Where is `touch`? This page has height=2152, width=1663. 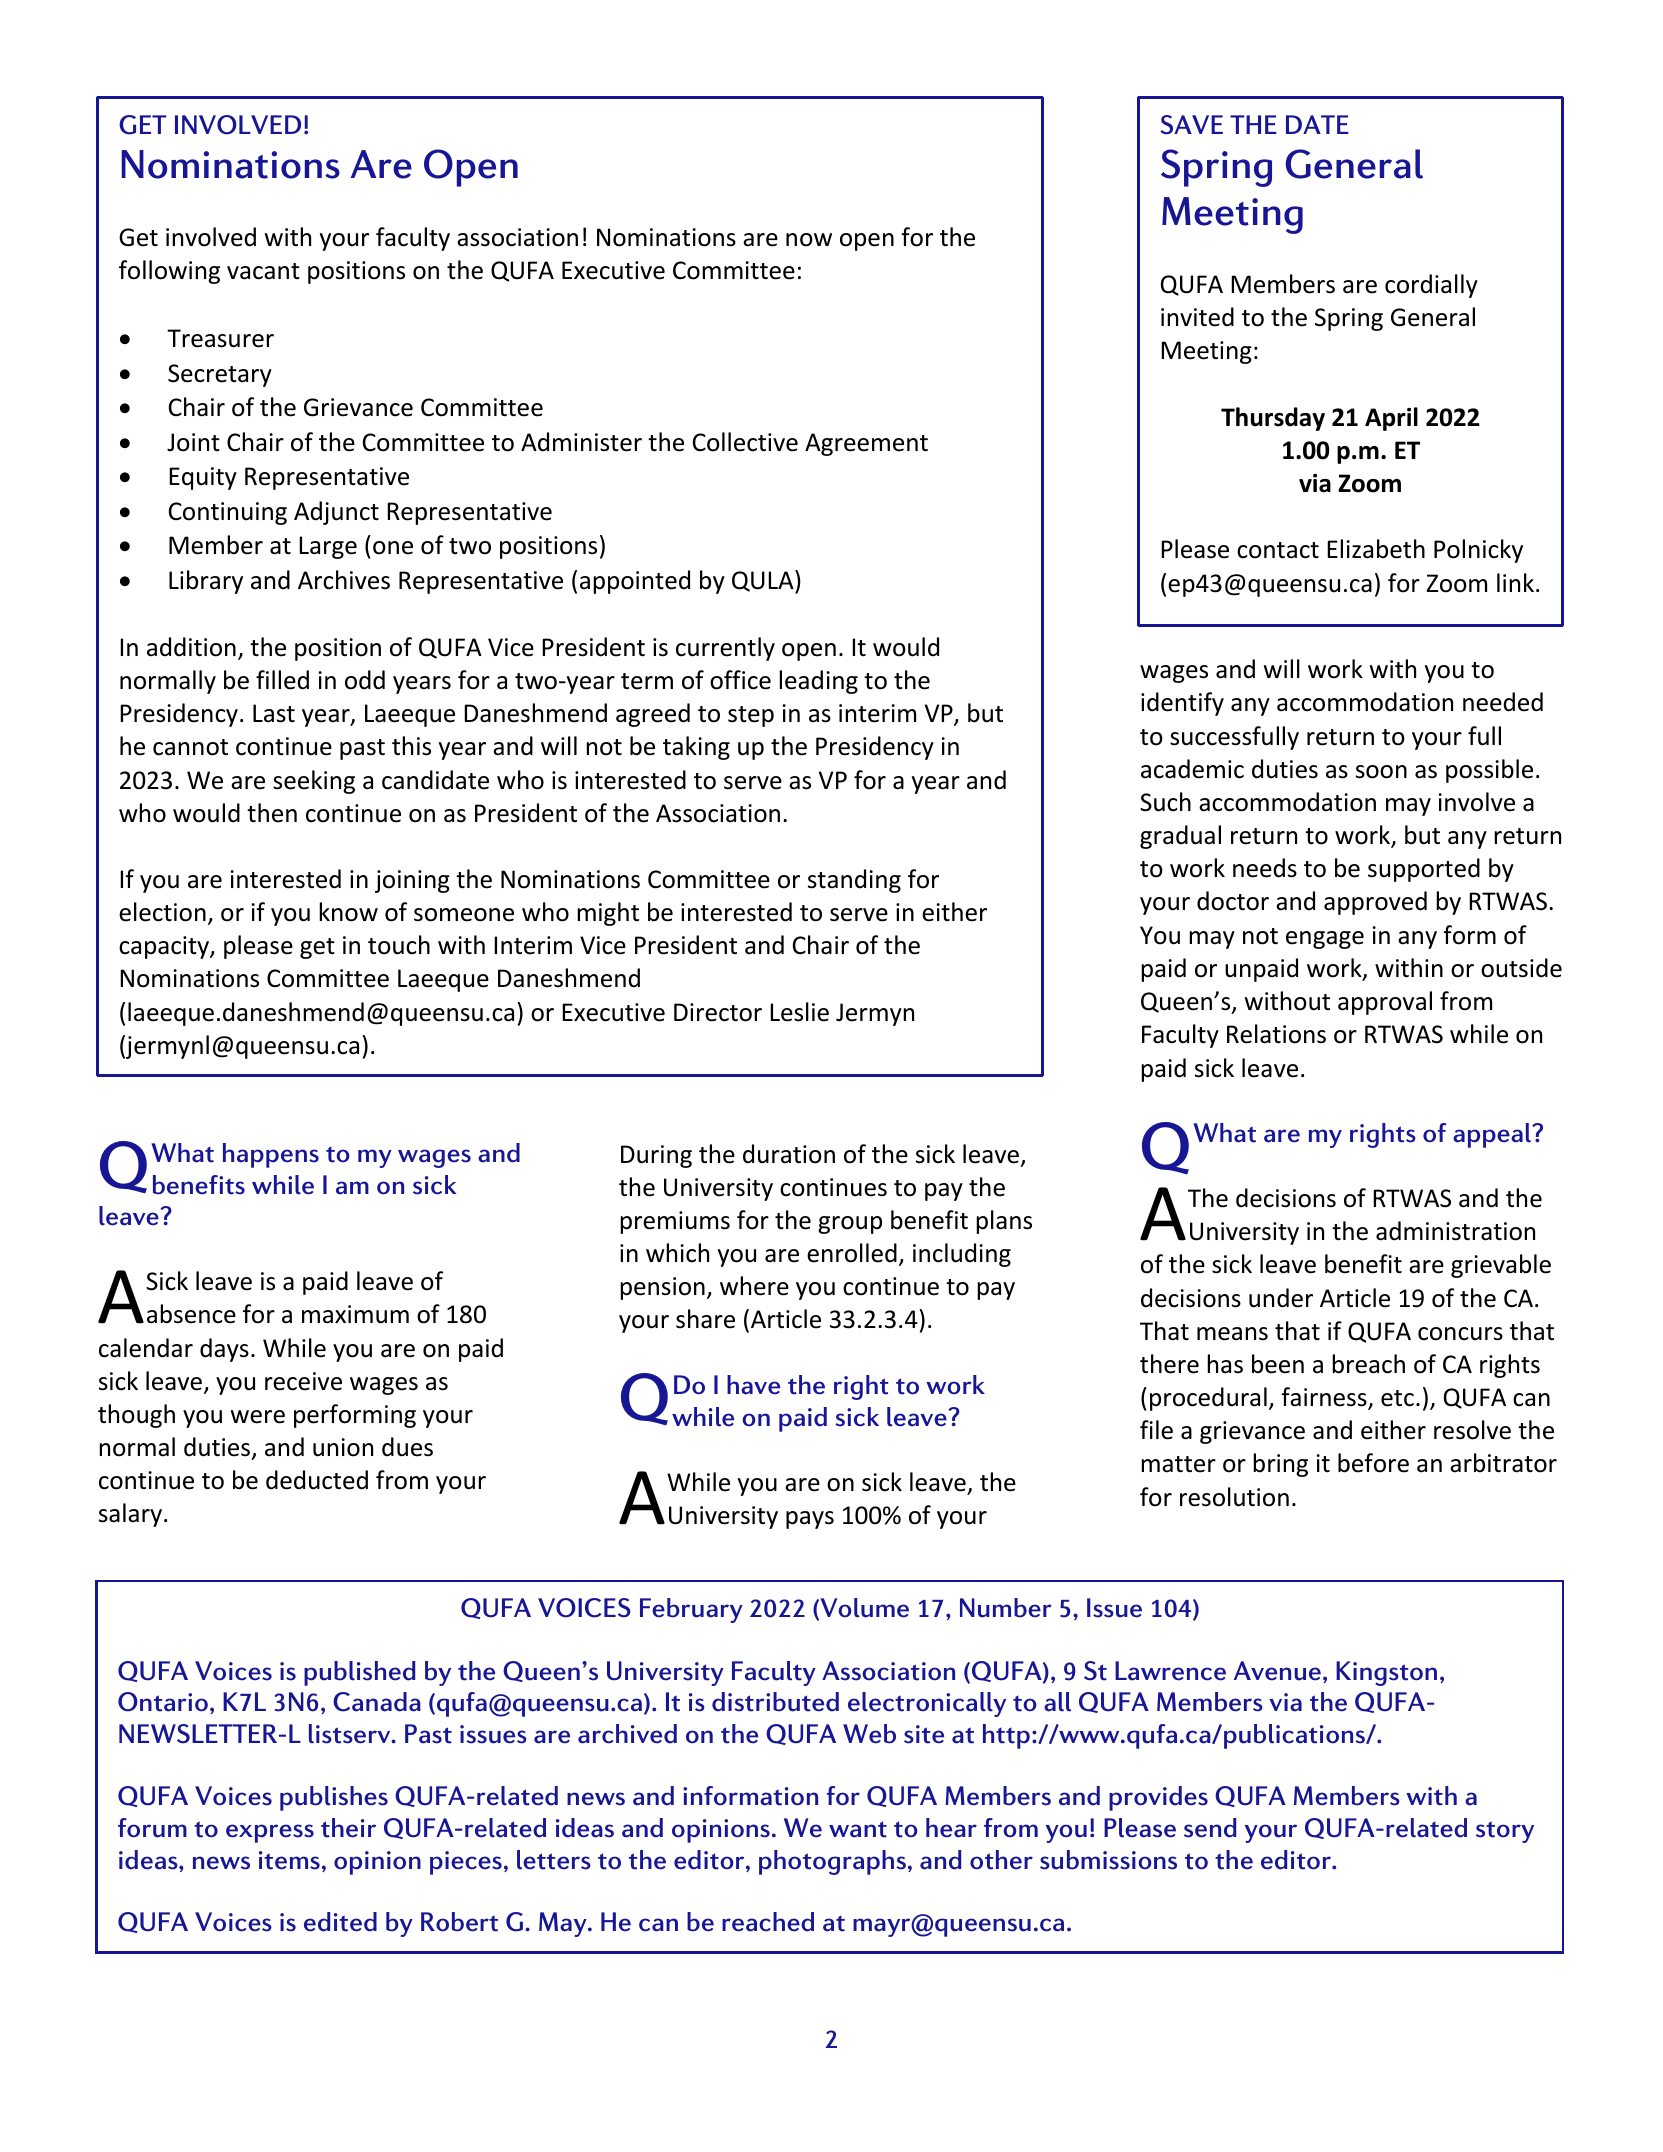
touch is located at coordinates (399, 945).
